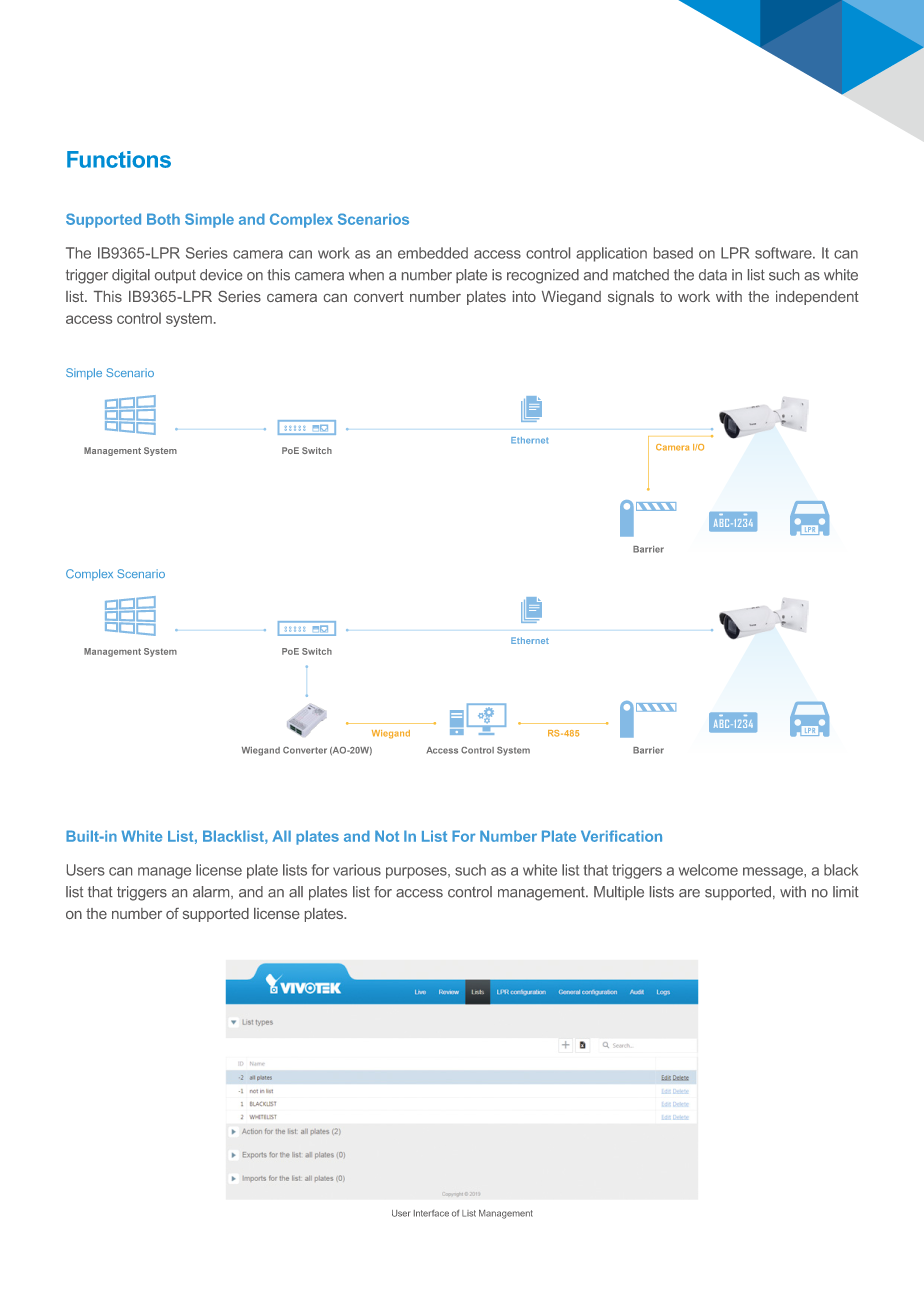 Image resolution: width=924 pixels, height=1308 pixels. Describe the element at coordinates (212, 892) in the screenshot. I see `alarm` at that location.
